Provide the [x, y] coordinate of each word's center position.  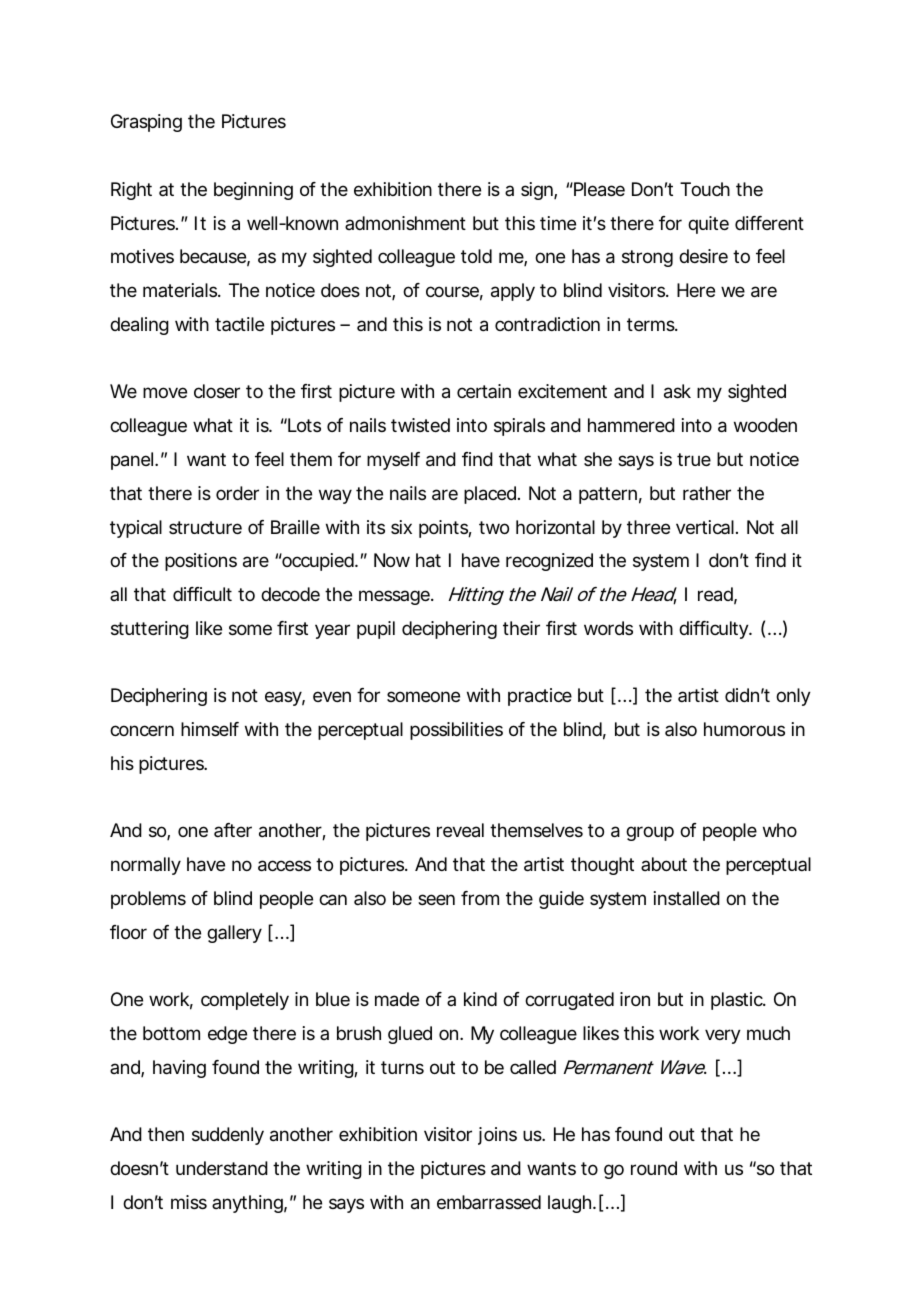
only [793, 697]
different [769, 223]
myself [393, 461]
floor [128, 932]
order [237, 493]
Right [131, 191]
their [521, 628]
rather [707, 493]
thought [602, 866]
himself [210, 729]
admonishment [405, 223]
